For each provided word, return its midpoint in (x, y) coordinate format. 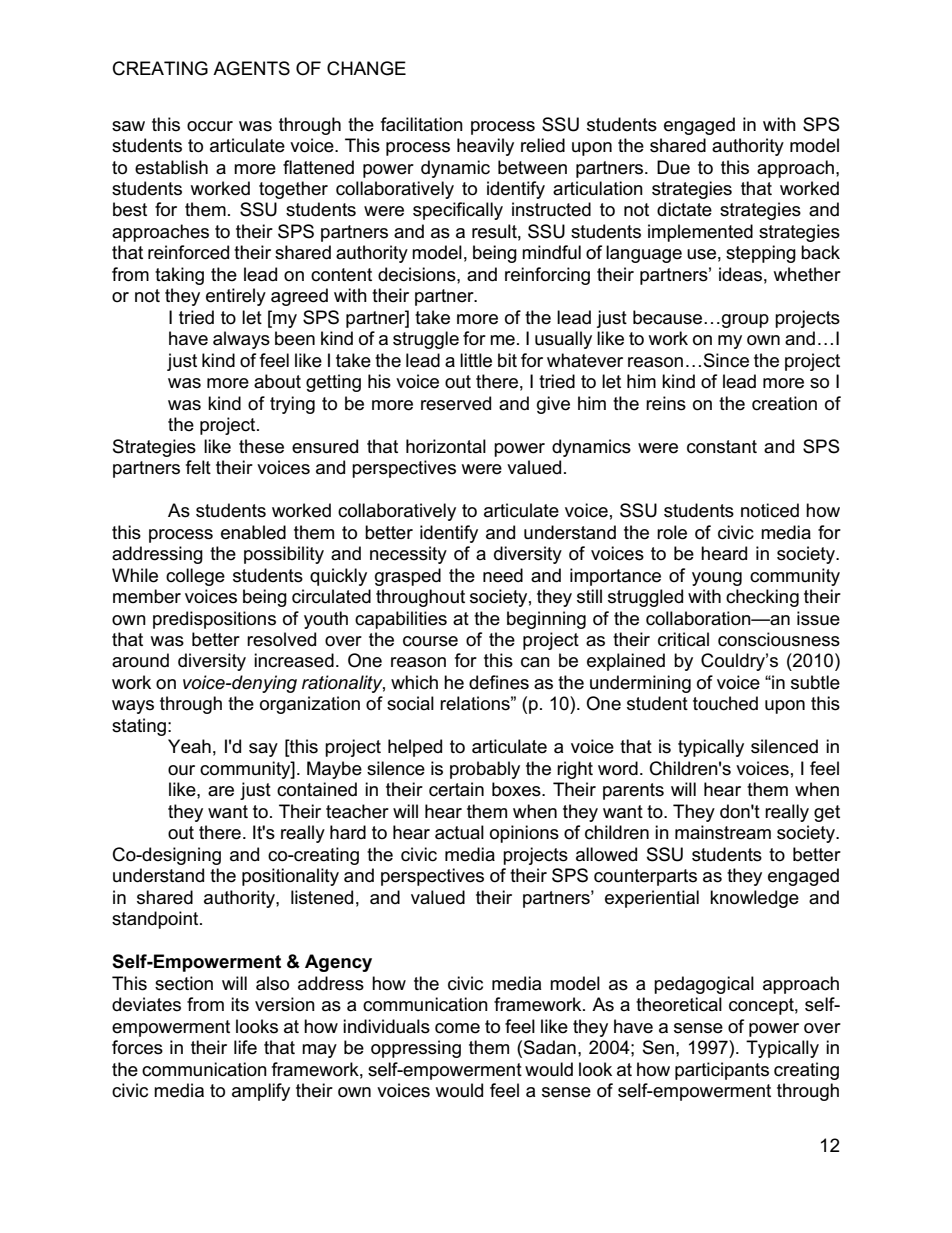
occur (210, 126)
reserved (456, 403)
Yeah (189, 746)
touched (725, 703)
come (457, 1028)
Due (673, 167)
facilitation (422, 124)
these (261, 446)
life (245, 1047)
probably (485, 770)
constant (722, 447)
